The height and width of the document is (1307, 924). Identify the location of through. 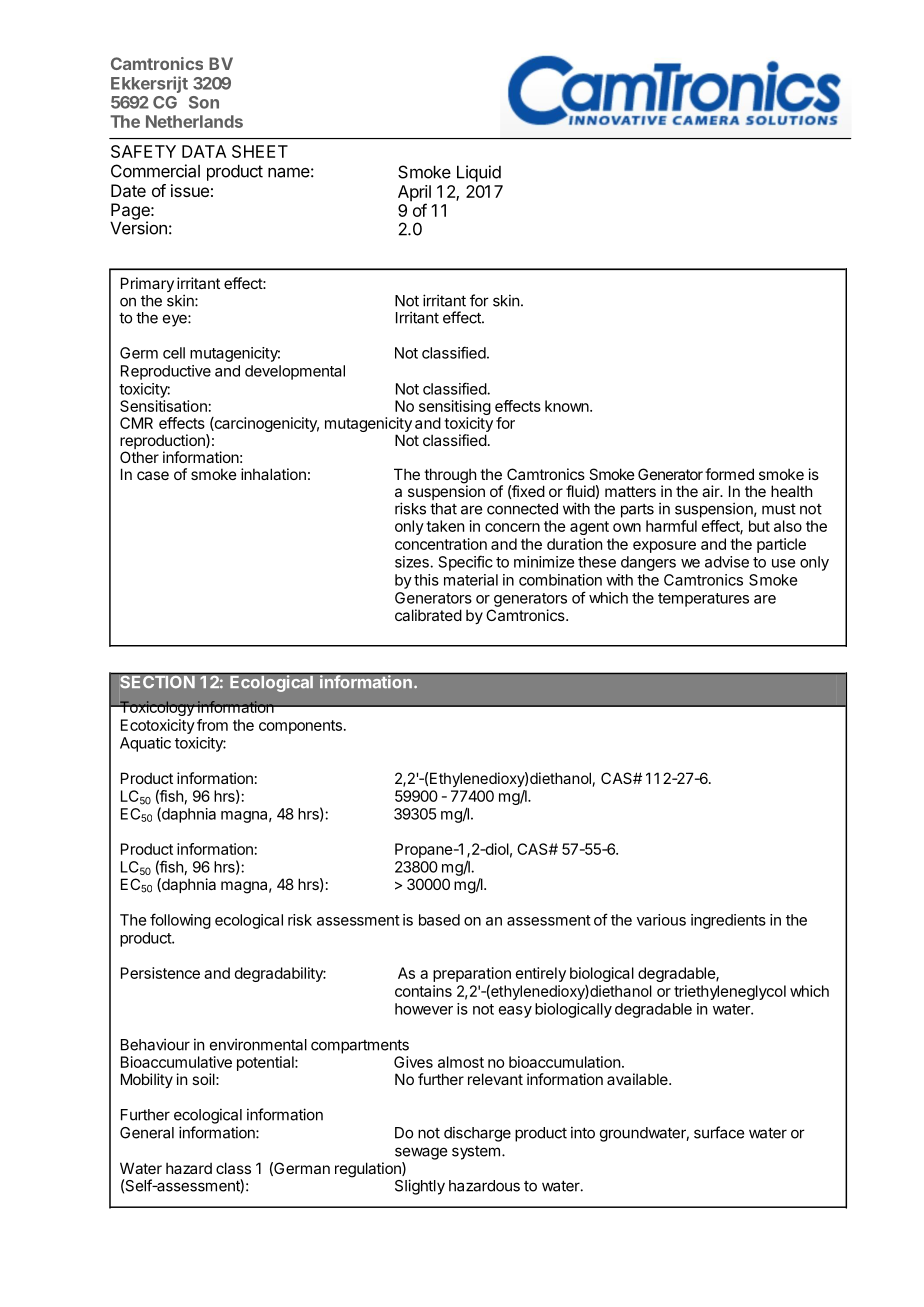
(450, 477).
